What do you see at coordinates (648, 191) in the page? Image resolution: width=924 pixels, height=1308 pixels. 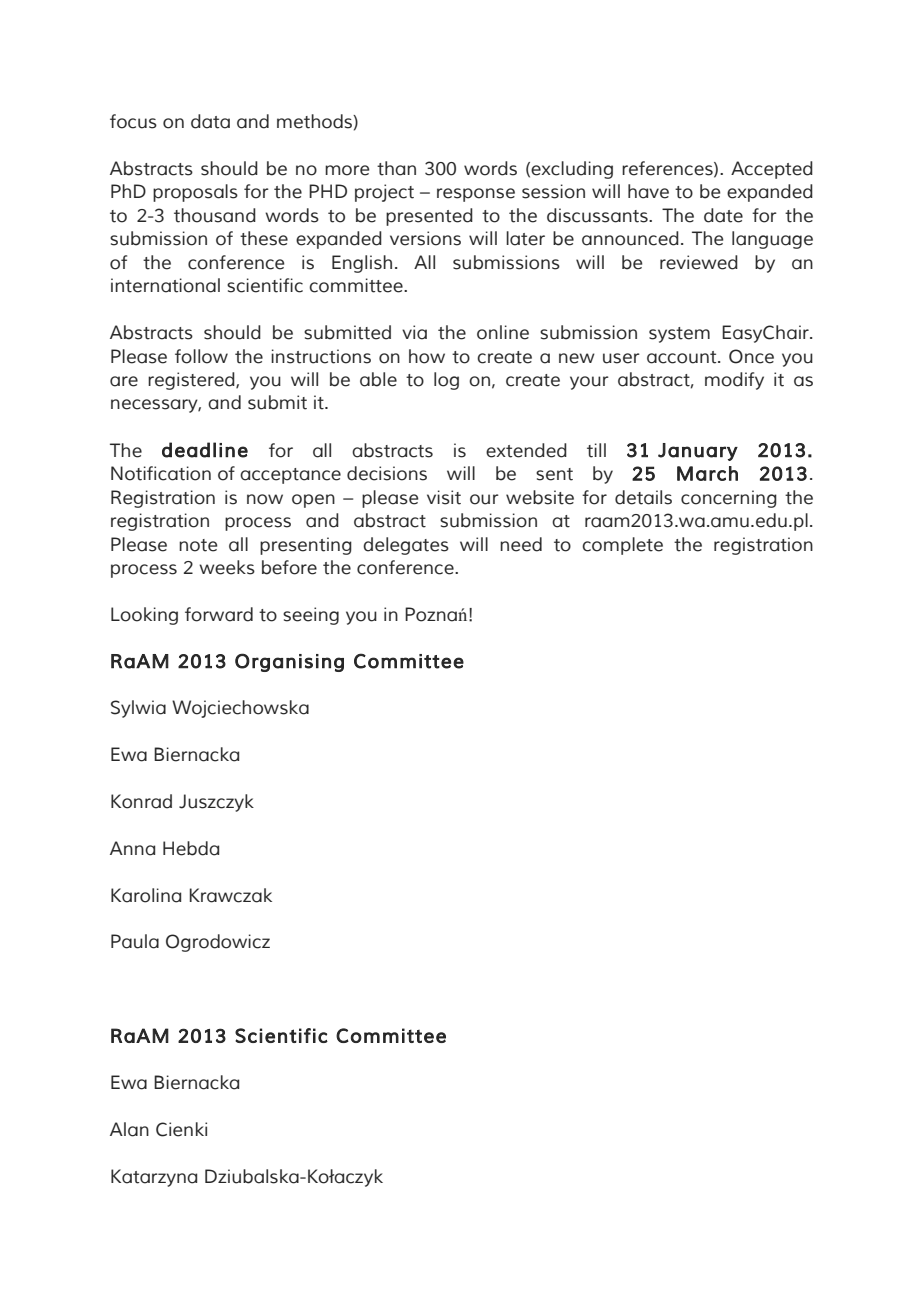 I see `have` at bounding box center [648, 191].
